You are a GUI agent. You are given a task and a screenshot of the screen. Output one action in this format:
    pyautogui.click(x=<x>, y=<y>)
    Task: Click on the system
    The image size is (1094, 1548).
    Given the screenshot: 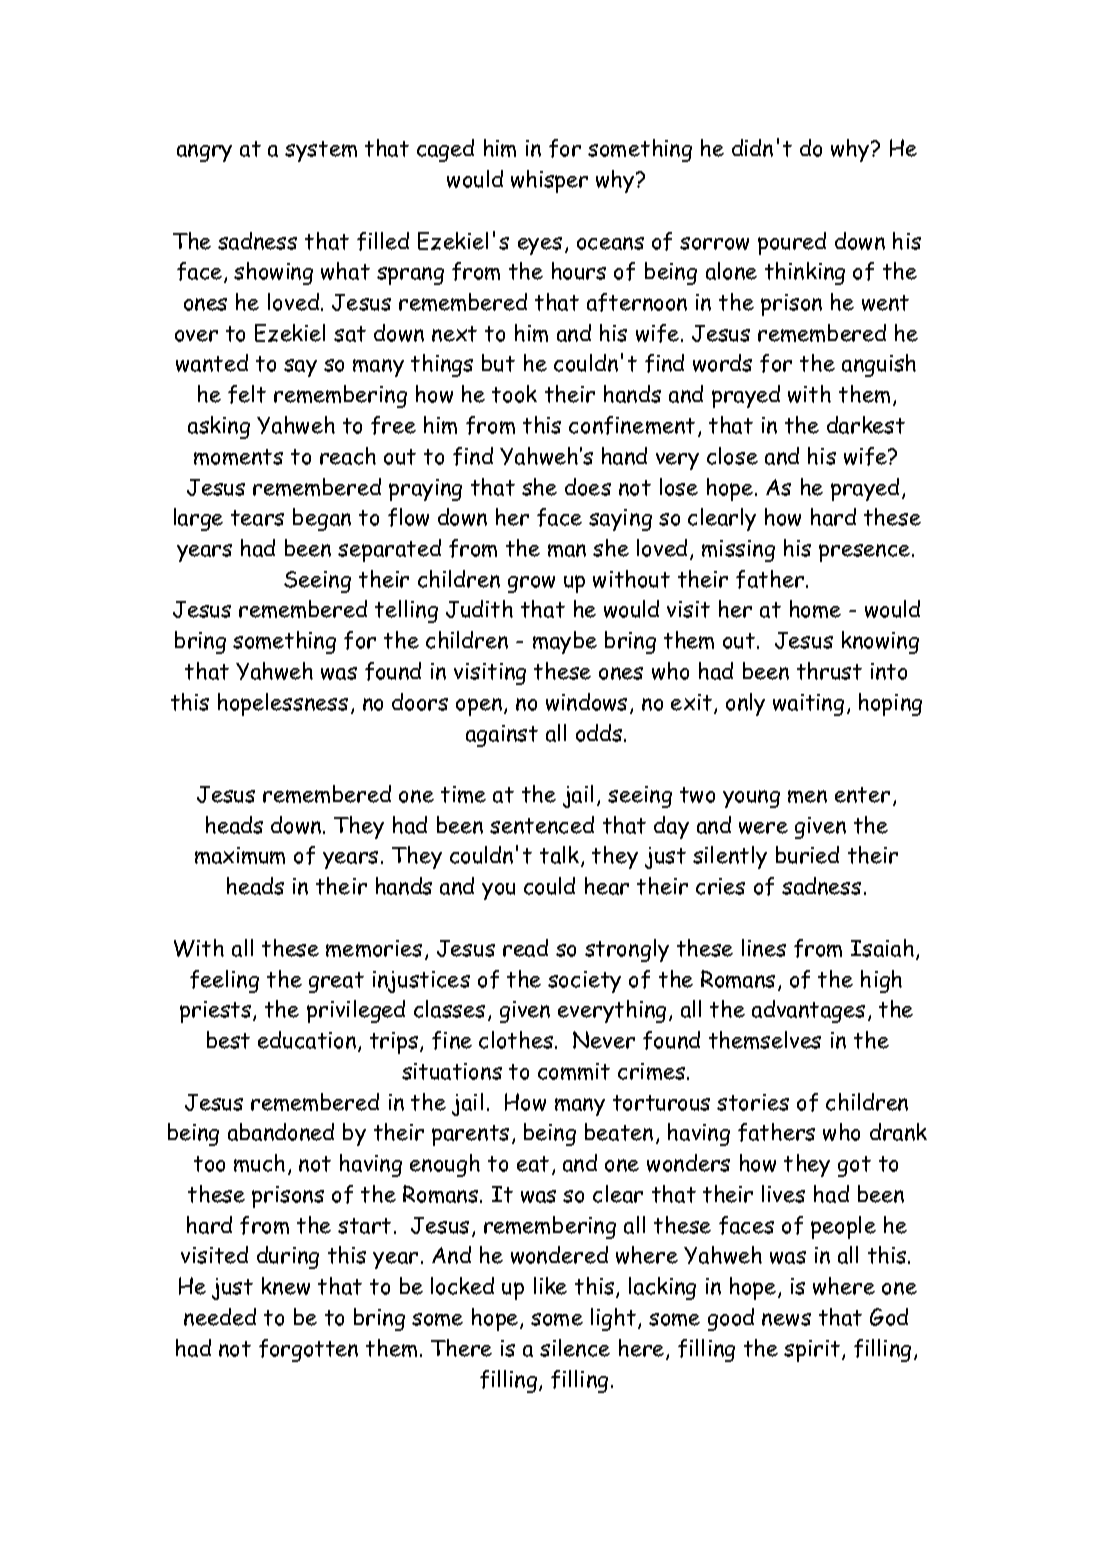 What is the action you would take?
    pyautogui.click(x=321, y=151)
